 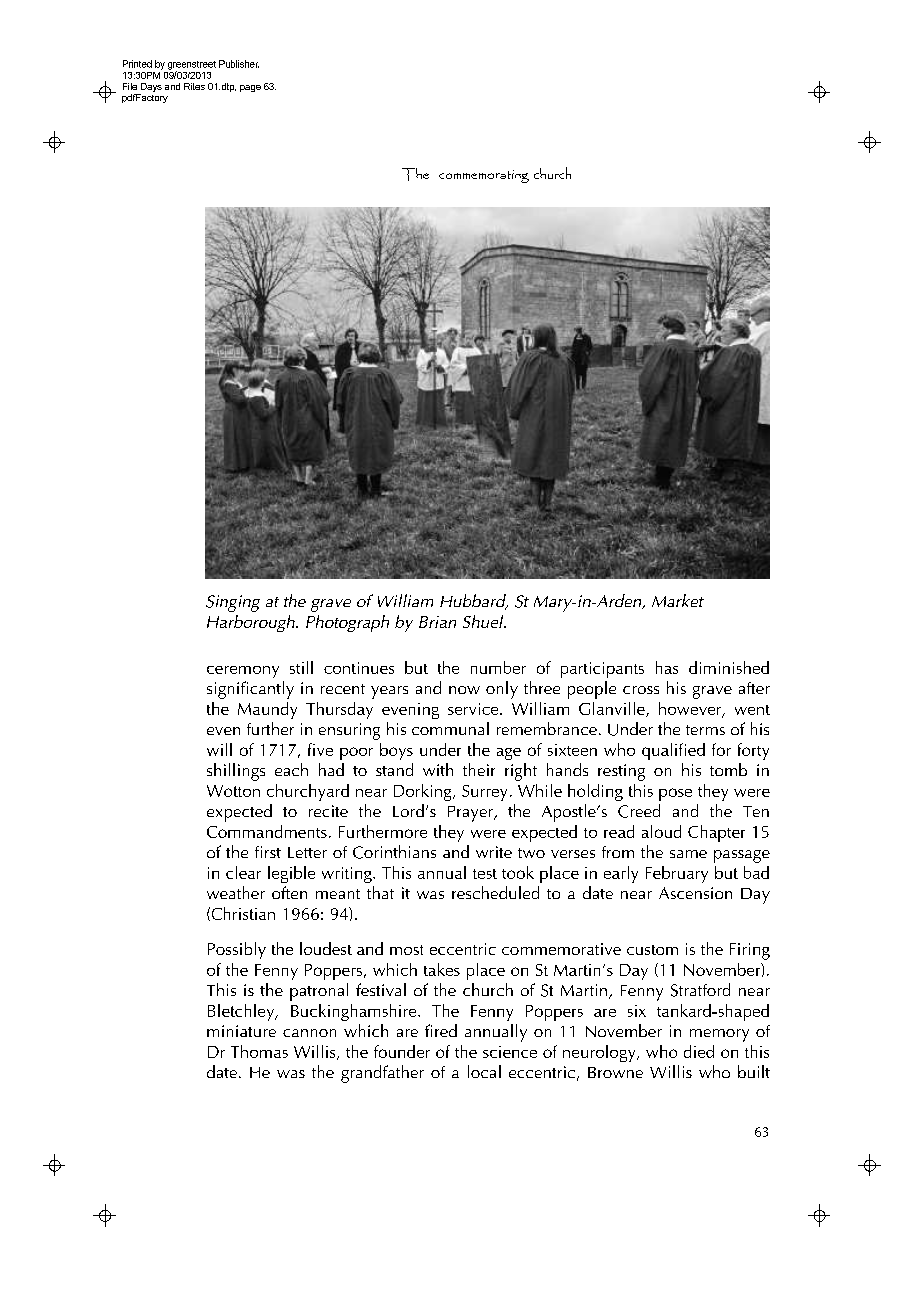 What do you see at coordinates (474, 602) in the page?
I see `Hubbard` at bounding box center [474, 602].
